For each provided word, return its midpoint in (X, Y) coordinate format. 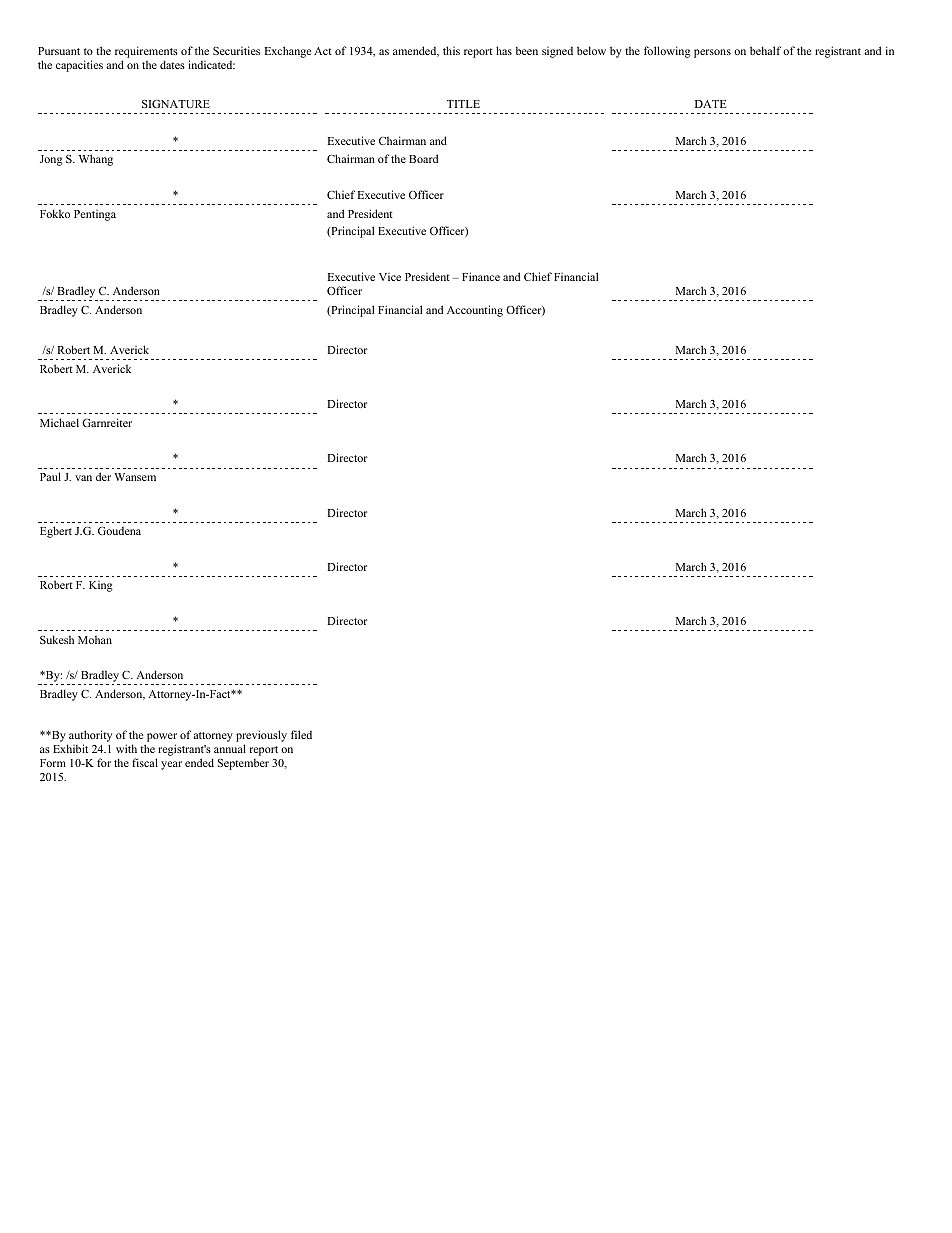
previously (261, 736)
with (126, 748)
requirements (146, 53)
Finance (481, 276)
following (667, 52)
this (451, 50)
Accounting (475, 311)
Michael (59, 422)
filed (301, 734)
